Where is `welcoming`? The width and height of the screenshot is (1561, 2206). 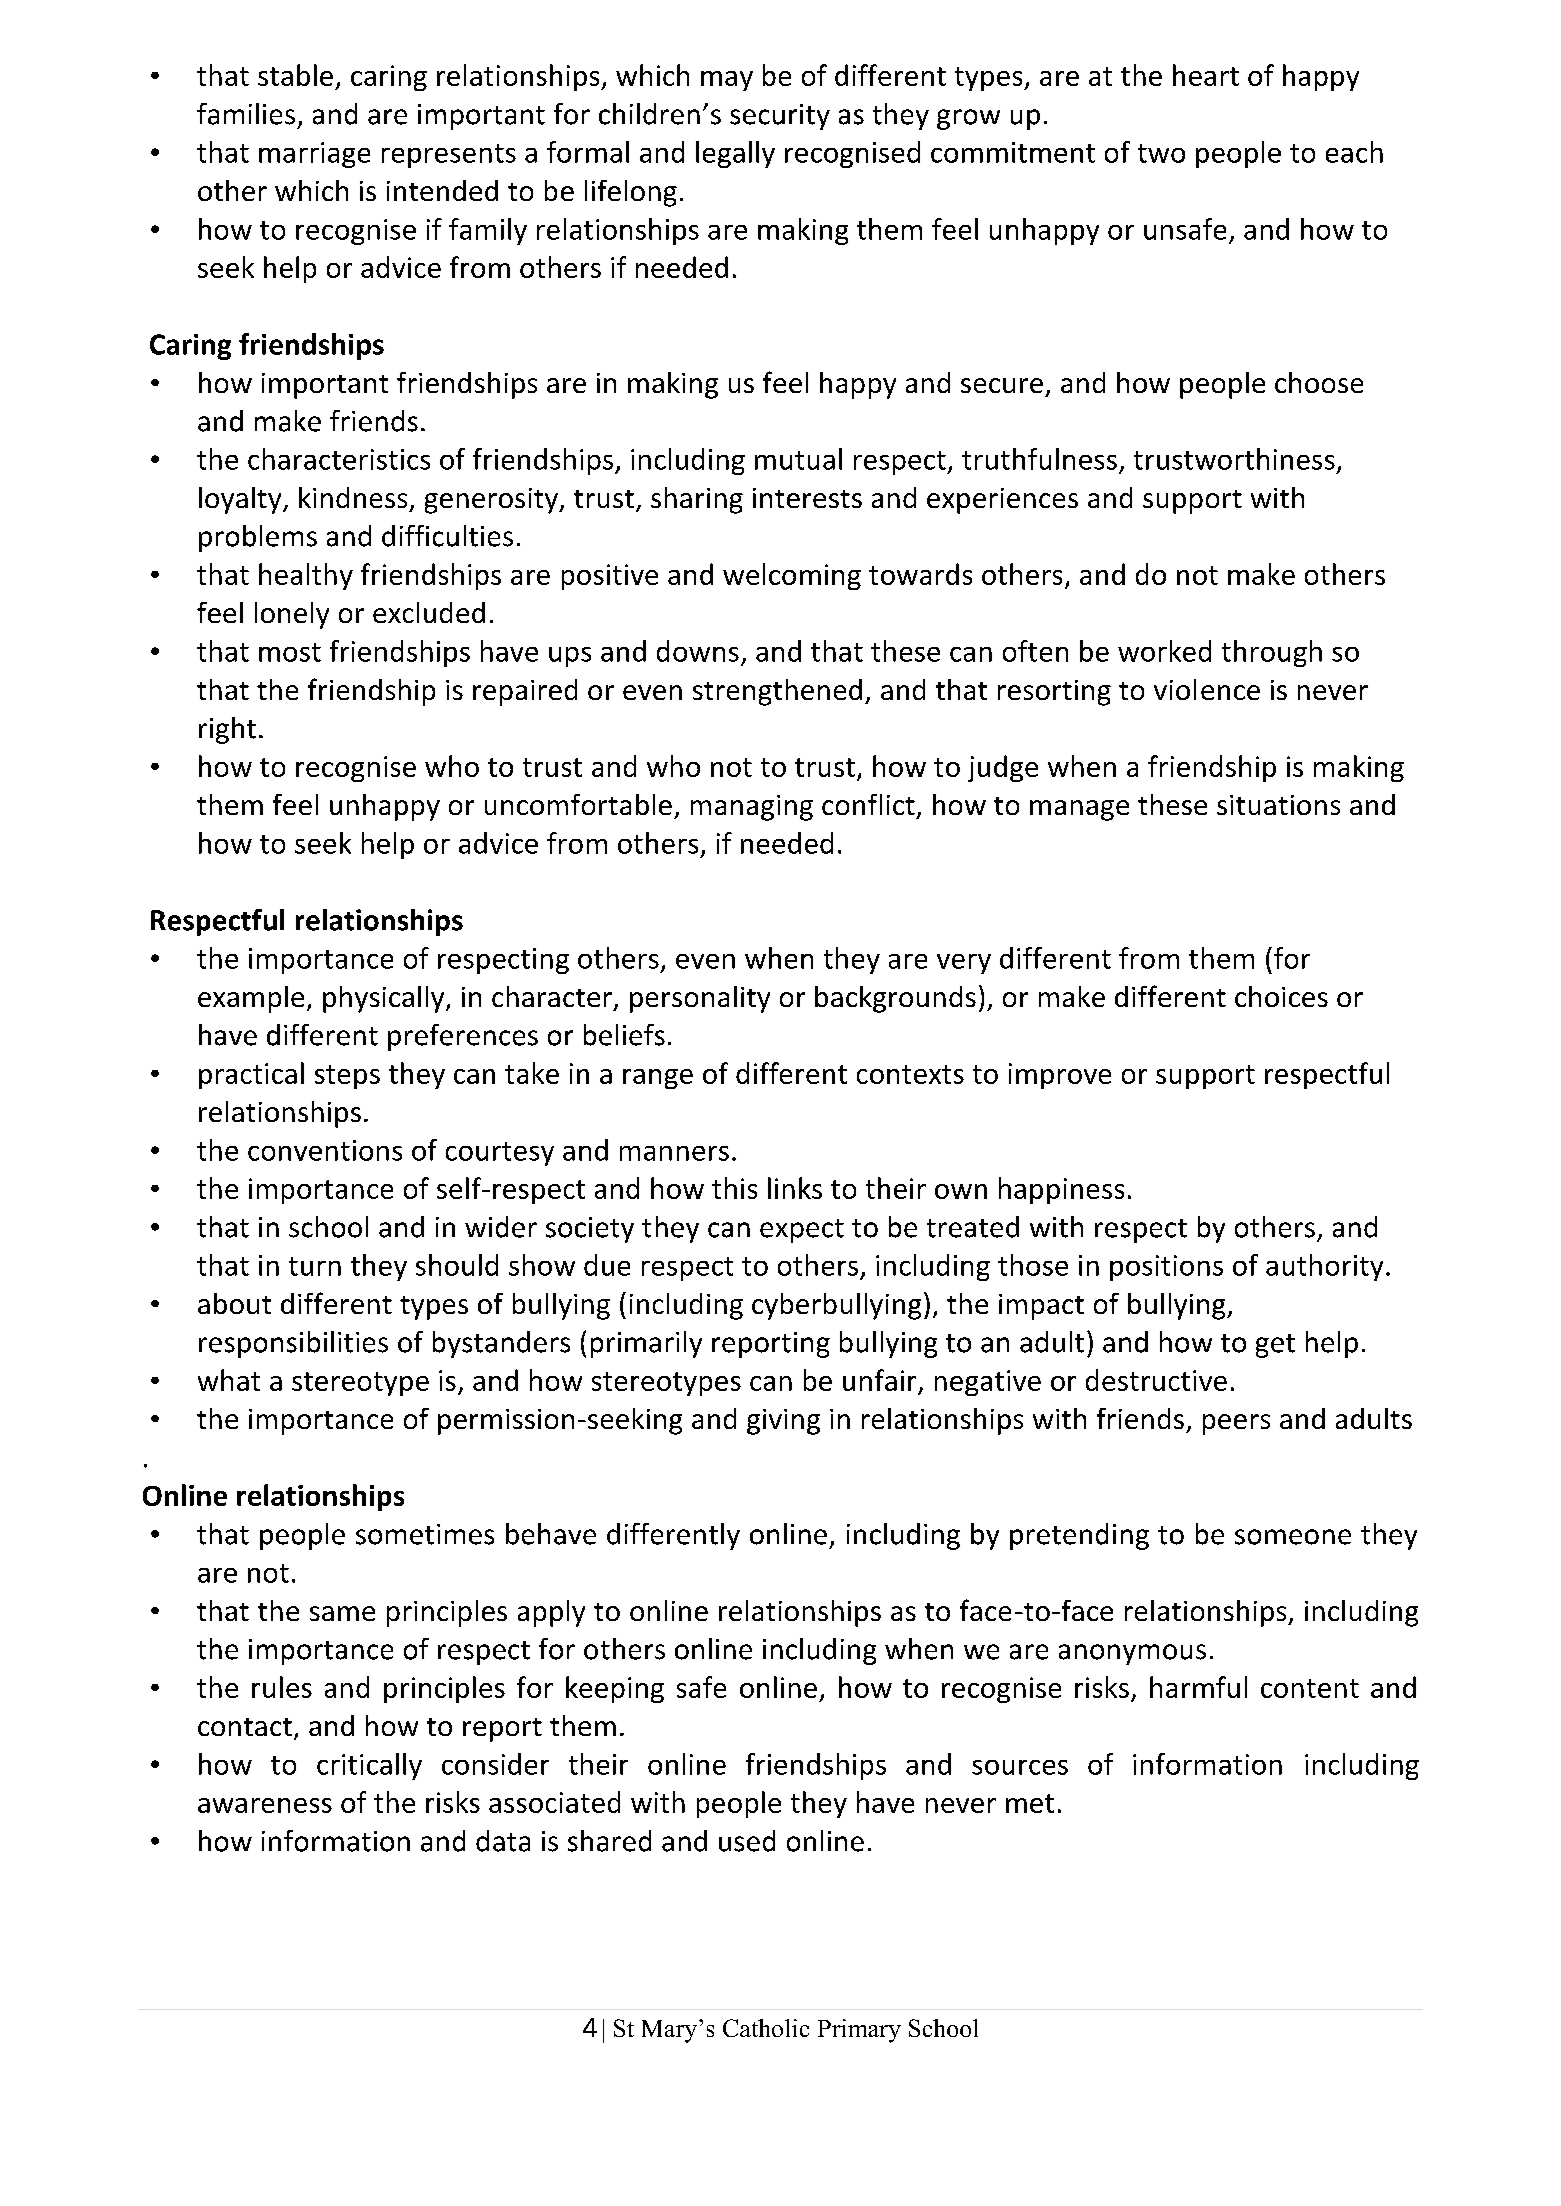 welcoming is located at coordinates (792, 576).
